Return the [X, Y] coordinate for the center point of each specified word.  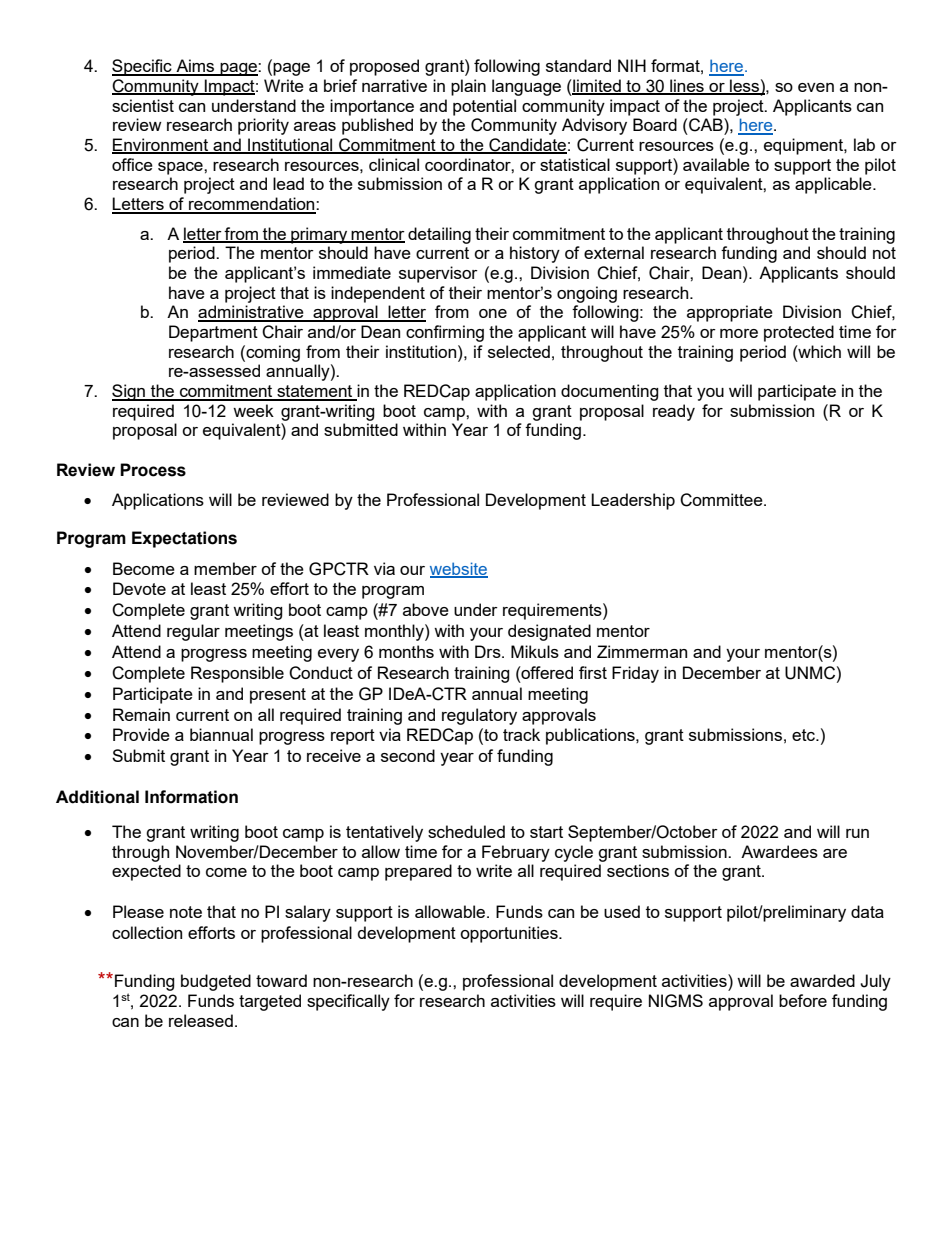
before [803, 1000]
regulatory [479, 716]
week [253, 410]
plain [468, 87]
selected [519, 351]
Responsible [237, 674]
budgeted [216, 982]
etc [805, 735]
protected [799, 333]
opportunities [510, 934]
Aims [195, 67]
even [816, 87]
